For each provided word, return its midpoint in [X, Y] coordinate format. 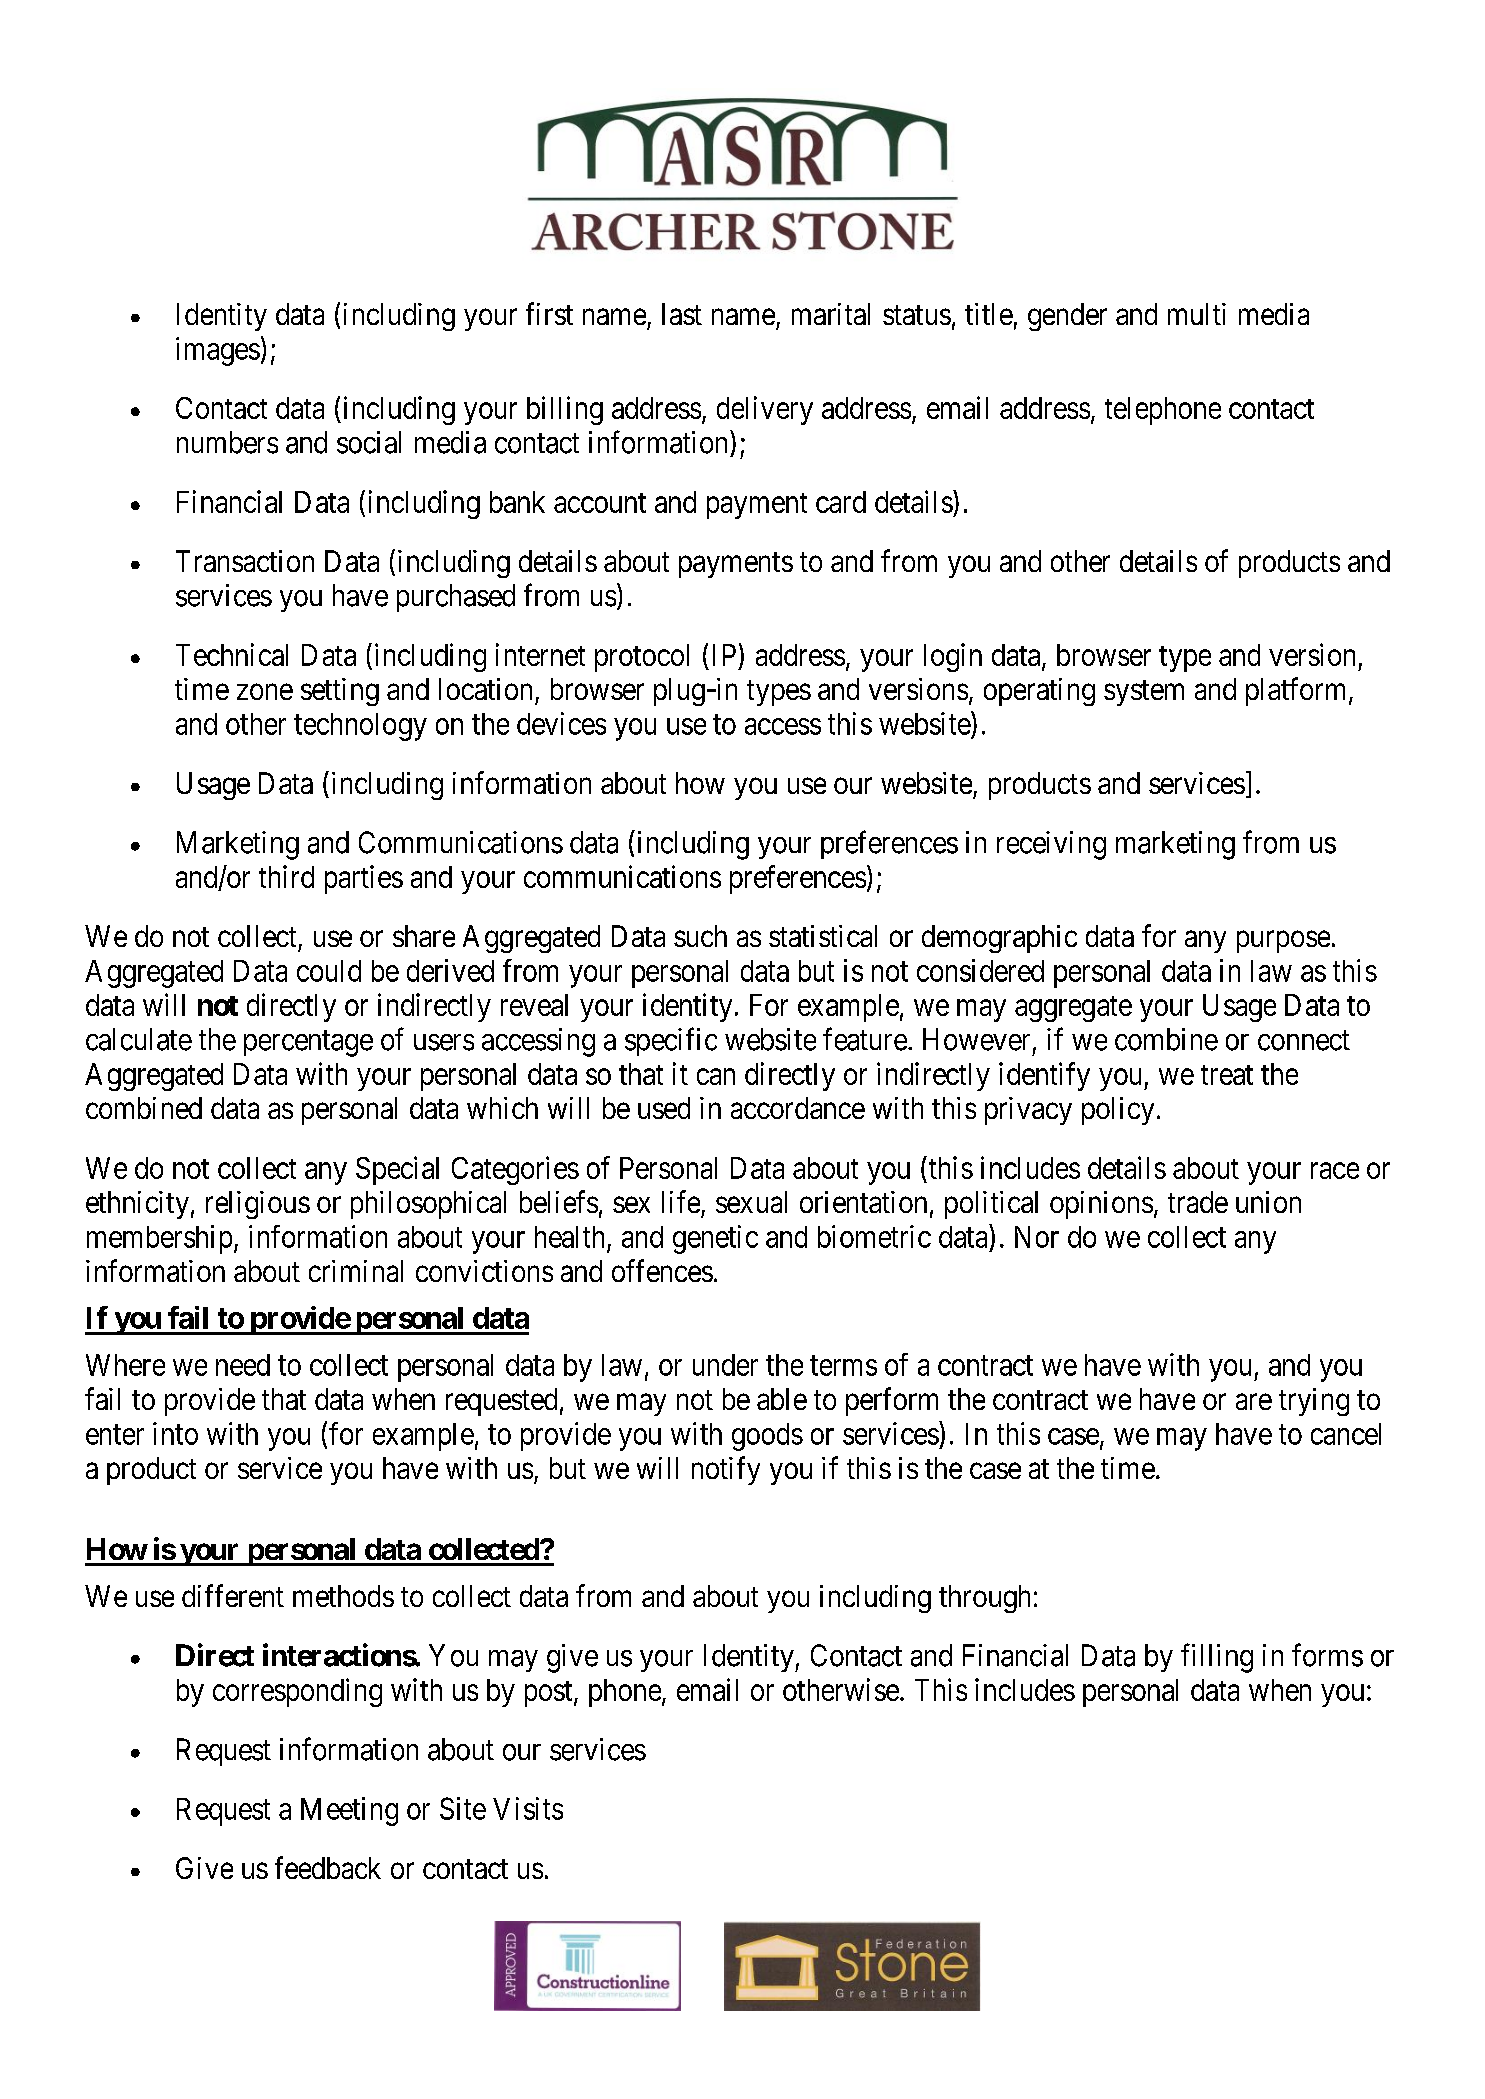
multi [1197, 314]
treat [1227, 1075]
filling [1217, 1658]
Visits [528, 1808]
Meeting [349, 1811]
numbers [227, 442]
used [664, 1108]
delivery [765, 410]
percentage [308, 1043]
